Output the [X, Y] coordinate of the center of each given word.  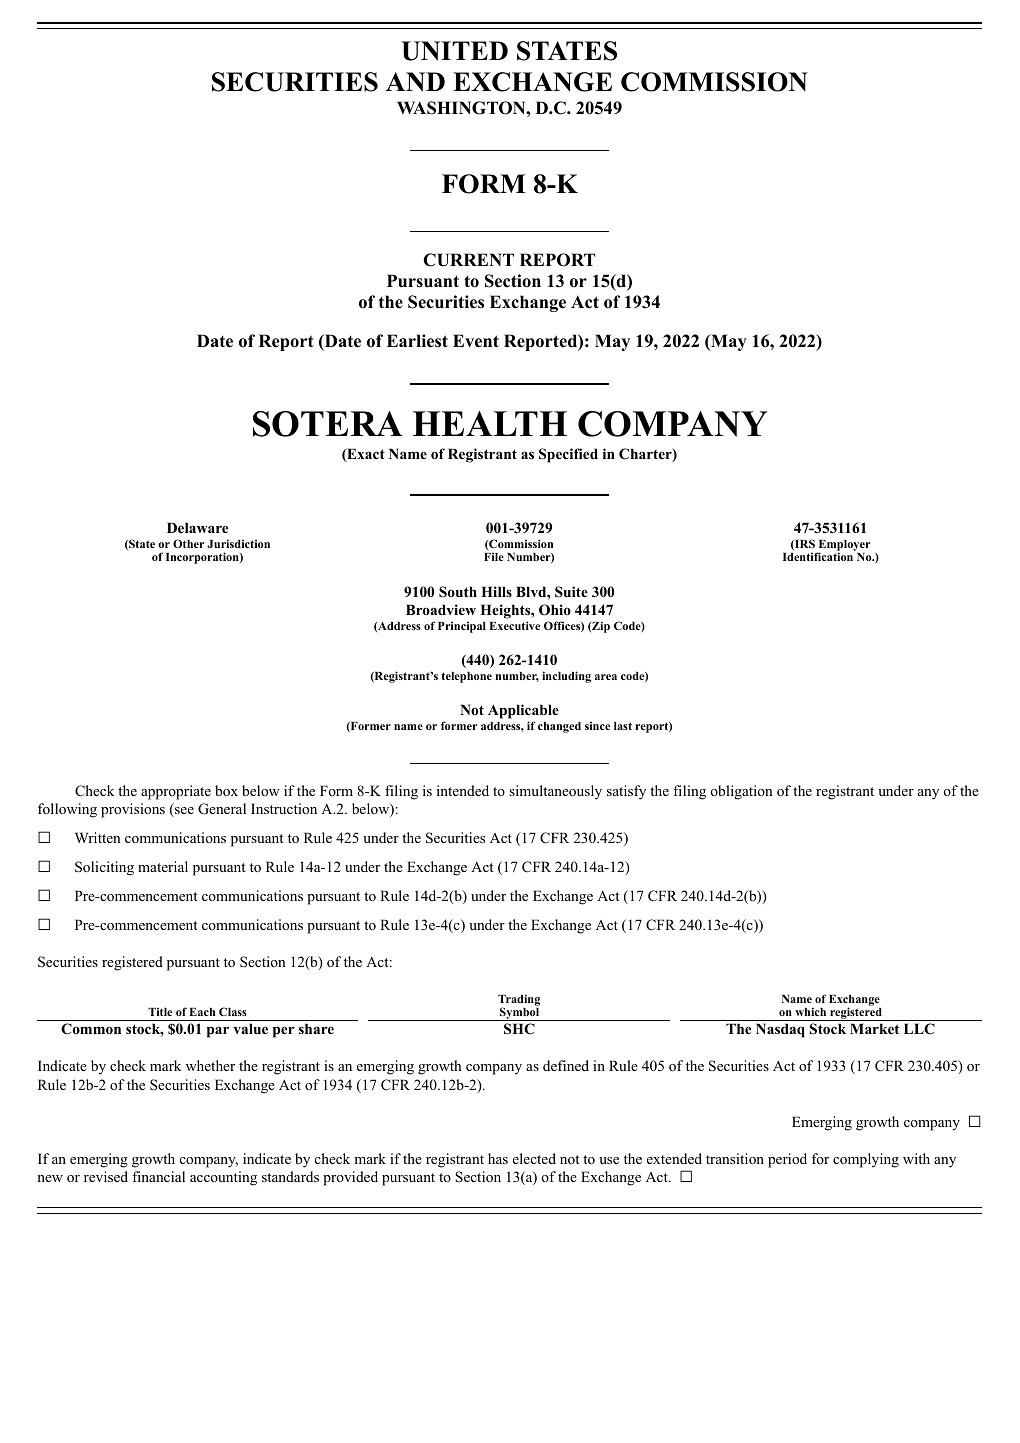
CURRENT [468, 260]
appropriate [176, 792]
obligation [741, 792]
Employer [843, 547]
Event [476, 341]
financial [158, 1176]
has [498, 1158]
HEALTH [490, 423]
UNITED [454, 51]
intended [463, 790]
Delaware [197, 527]
